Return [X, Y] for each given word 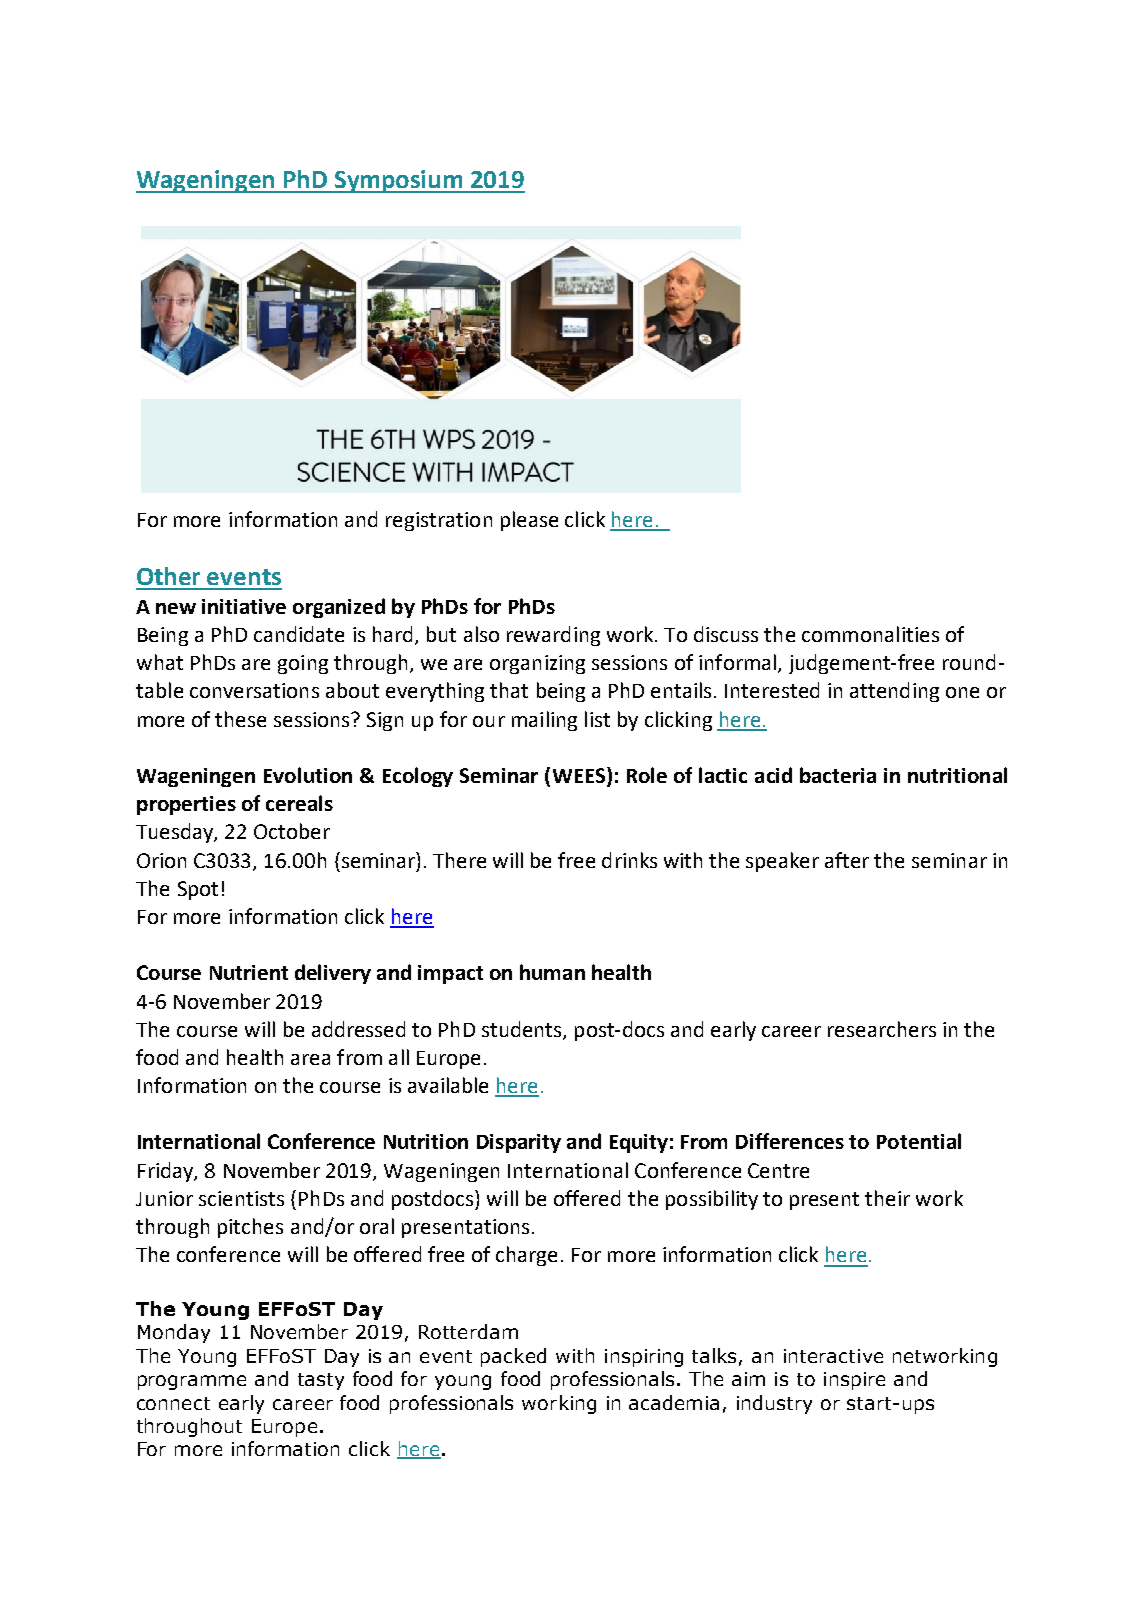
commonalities [870, 634]
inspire [854, 1381]
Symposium [399, 181]
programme [192, 1382]
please [529, 521]
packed [513, 1357]
